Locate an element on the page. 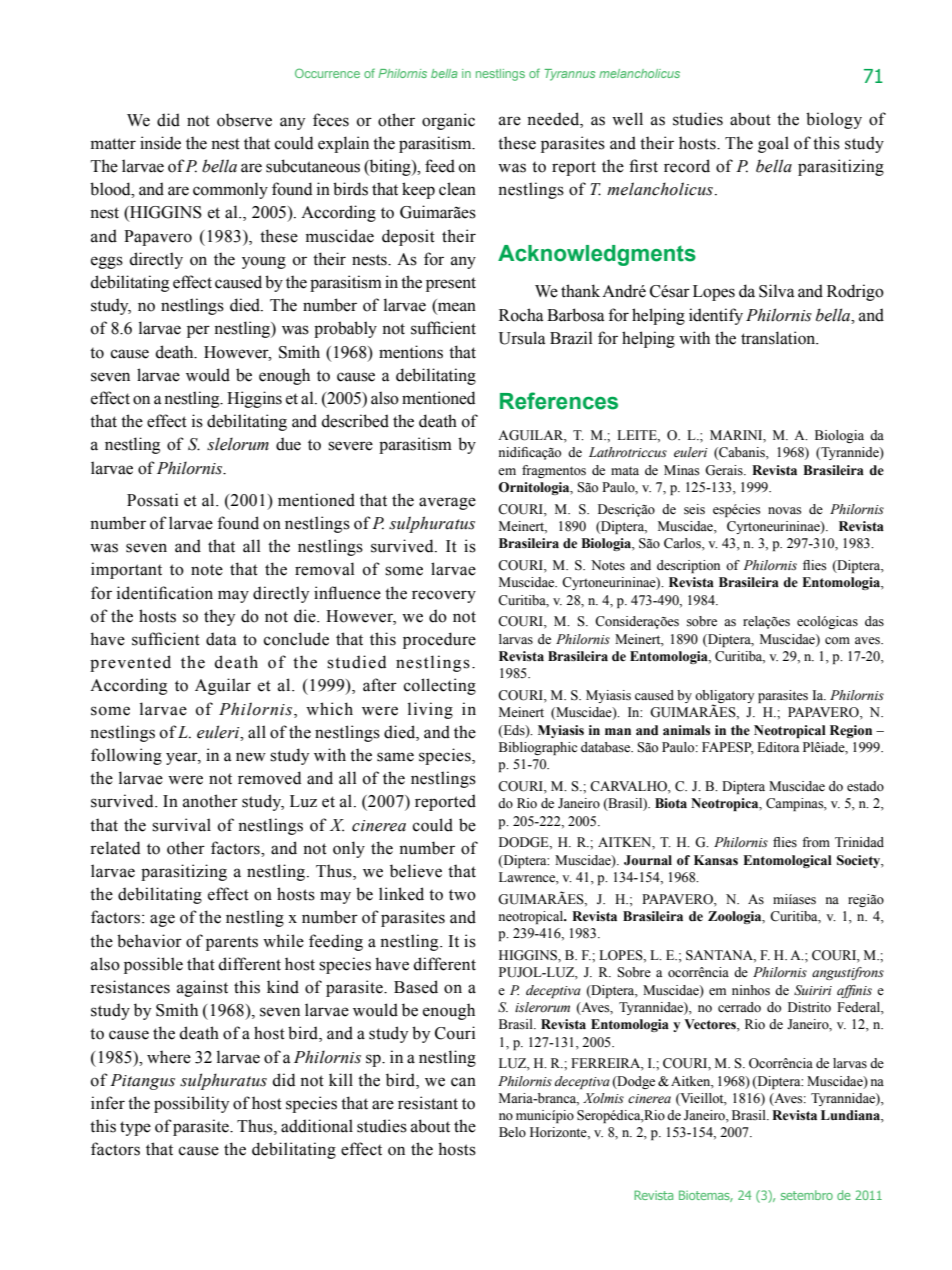 Image resolution: width=952 pixels, height=1270 pixels. References is located at coordinates (559, 401).
